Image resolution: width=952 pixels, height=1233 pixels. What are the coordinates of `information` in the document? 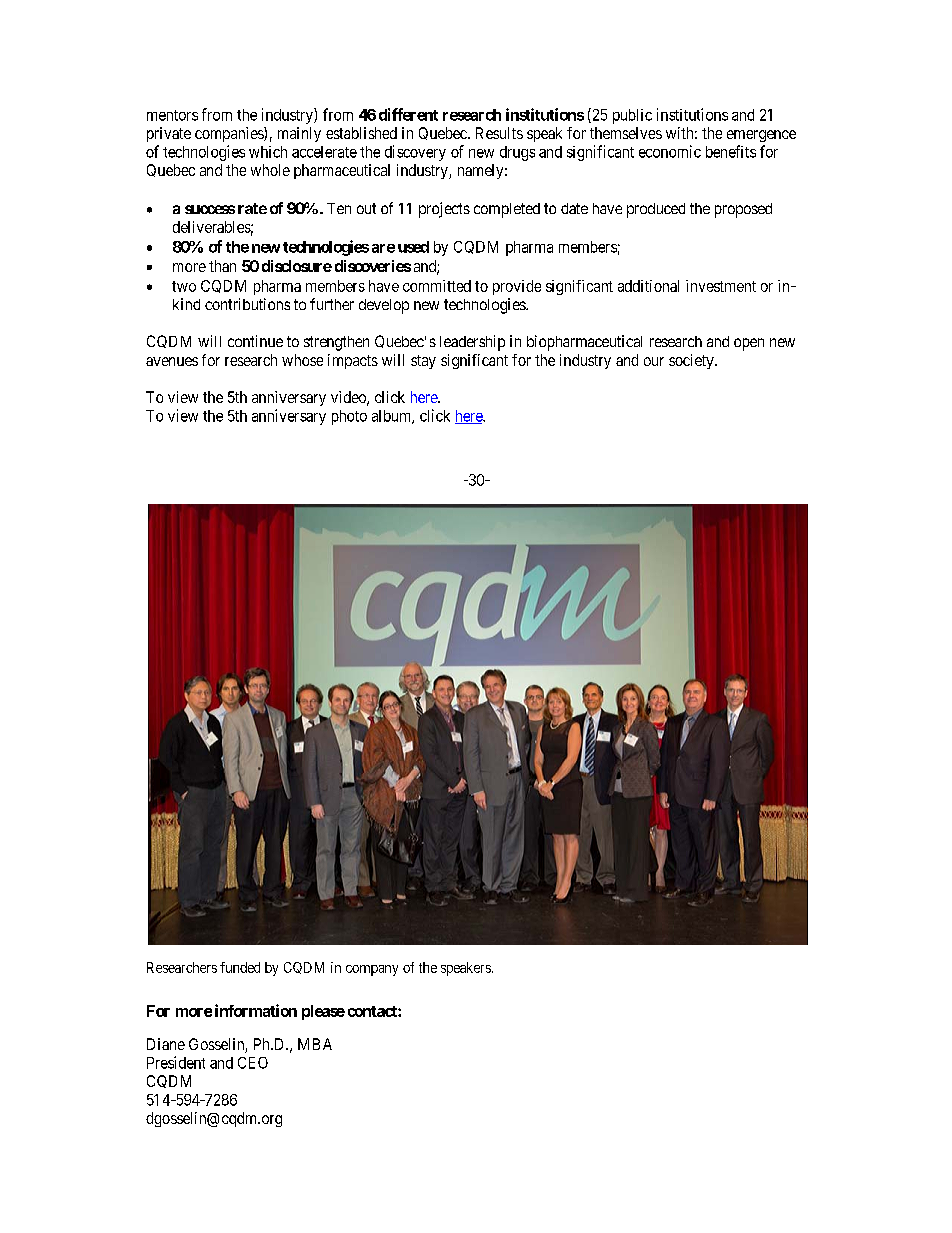 It's located at (256, 1010).
